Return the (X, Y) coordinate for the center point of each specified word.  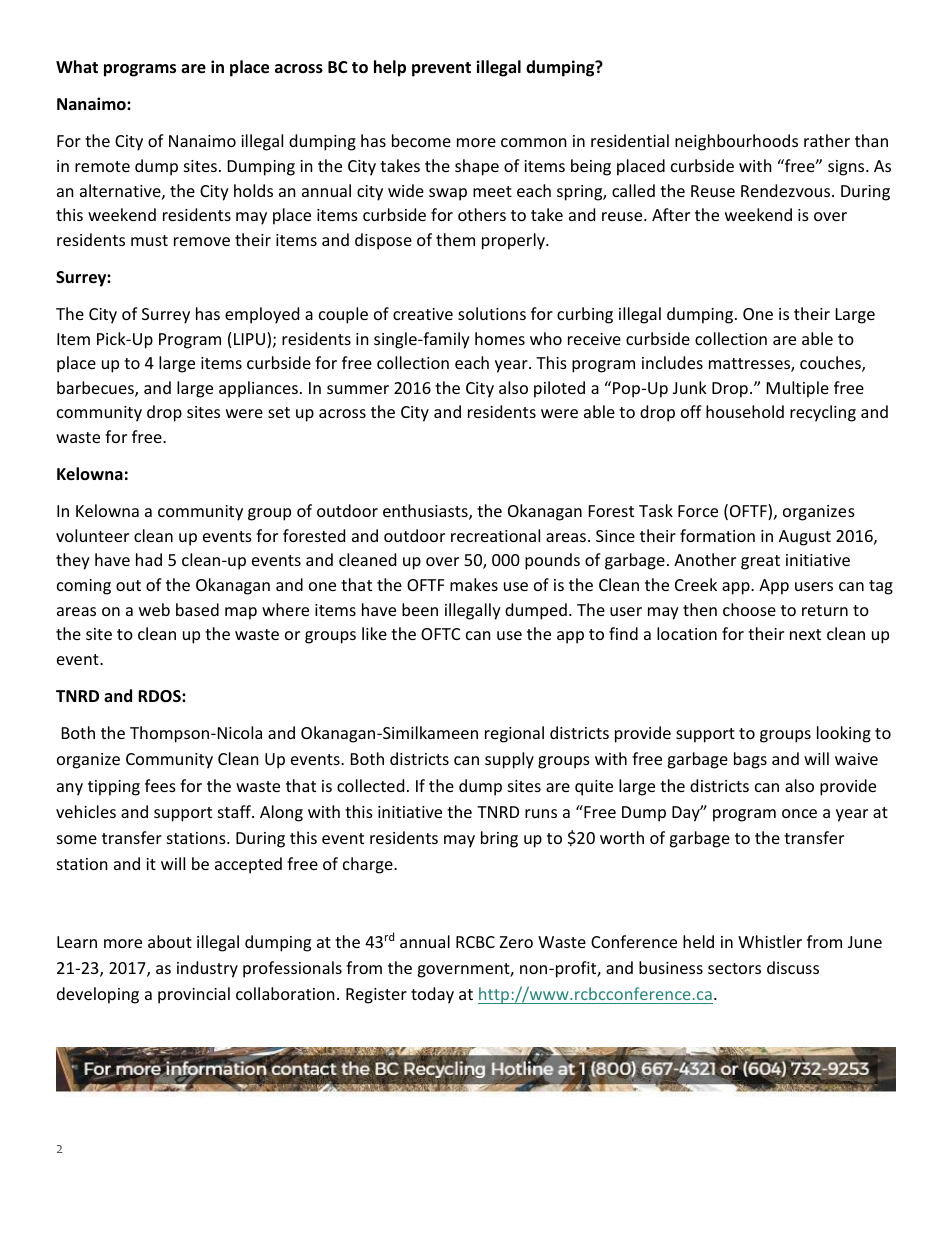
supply (509, 760)
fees (160, 785)
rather (827, 140)
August (805, 538)
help (390, 68)
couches (831, 364)
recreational (495, 535)
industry (207, 969)
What (77, 66)
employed (262, 315)
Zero (516, 942)
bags (750, 760)
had (149, 559)
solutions (492, 313)
